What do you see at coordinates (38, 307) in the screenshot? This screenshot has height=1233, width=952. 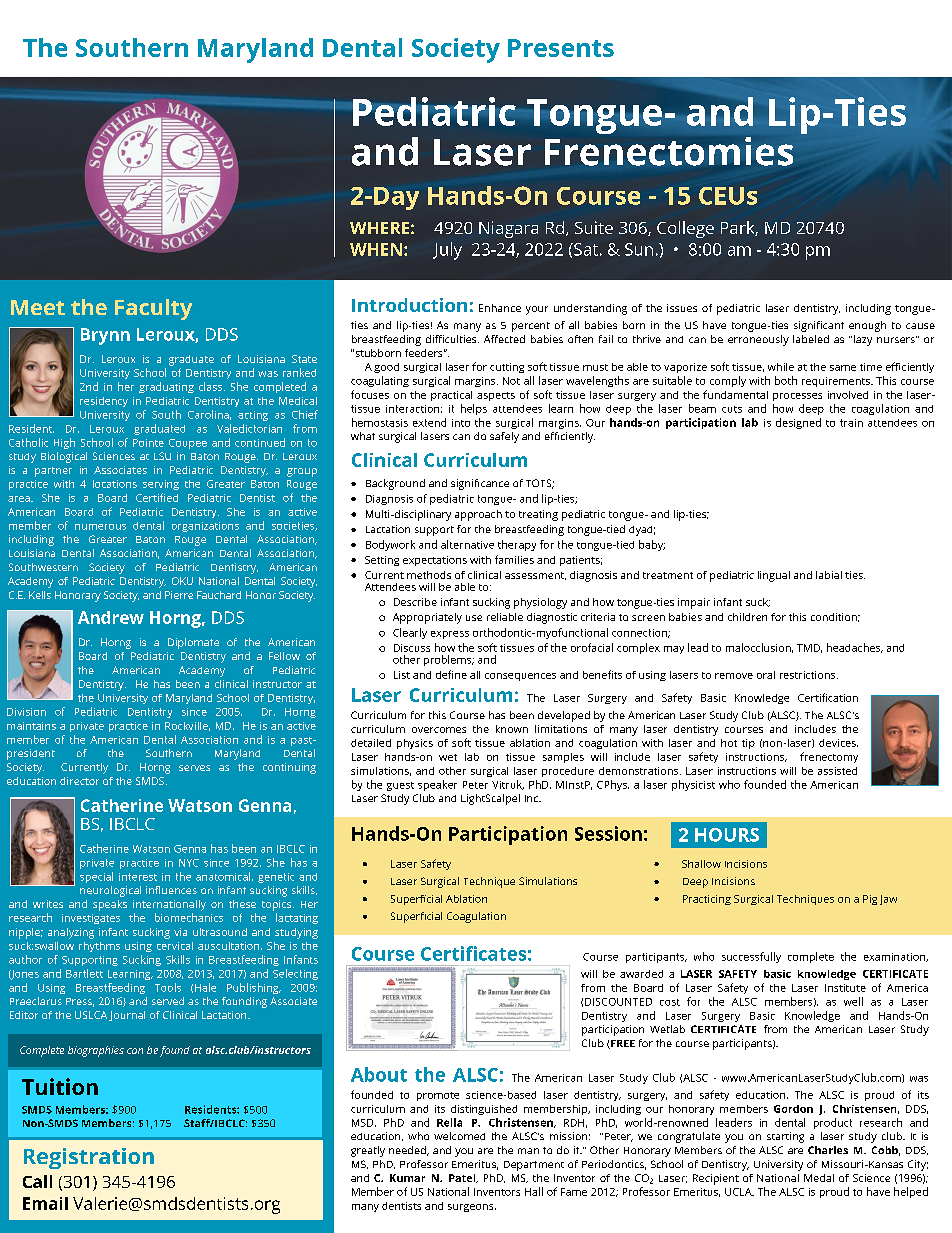 I see `Meet` at bounding box center [38, 307].
